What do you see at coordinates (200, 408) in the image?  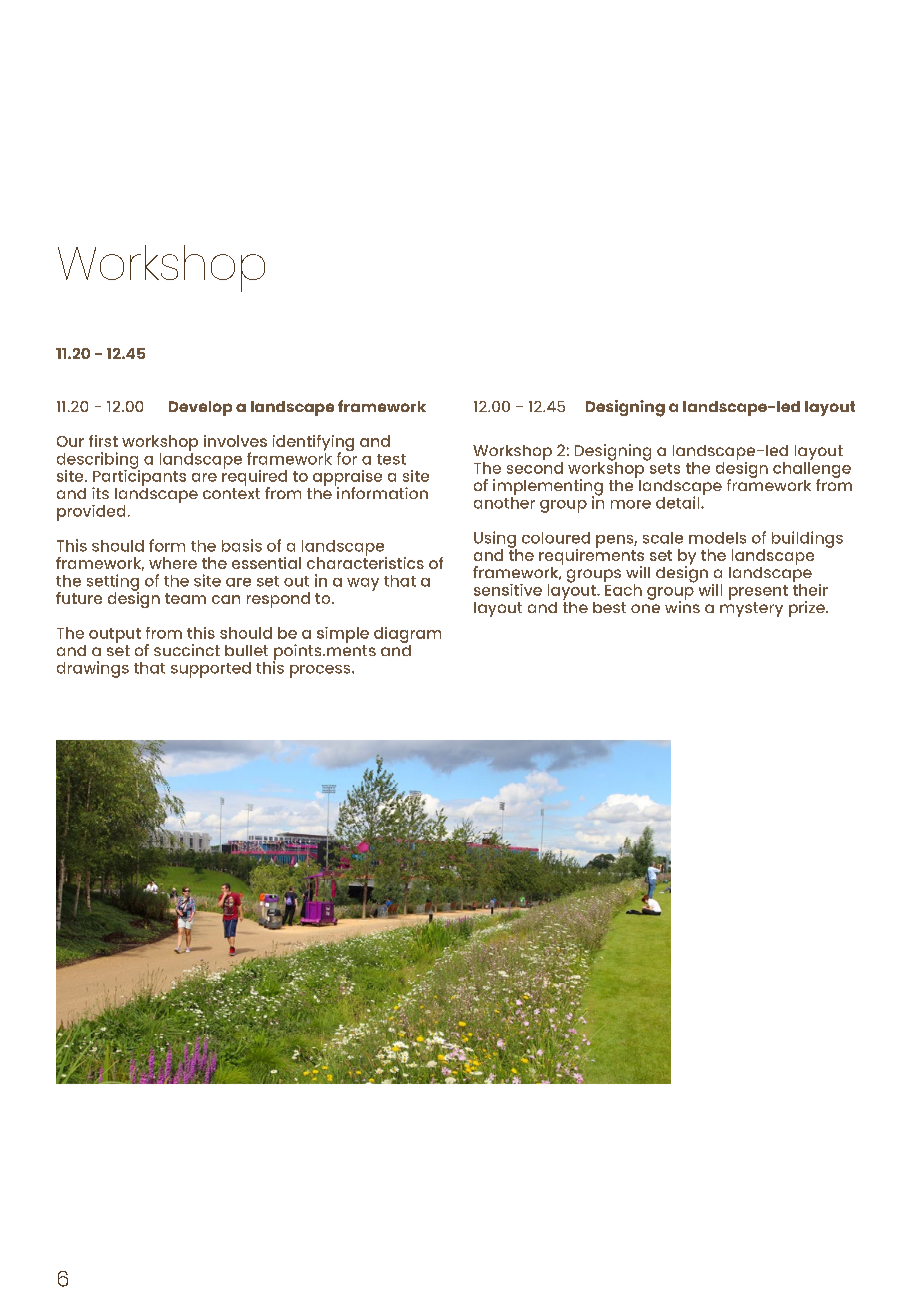 I see `Develop` at bounding box center [200, 408].
